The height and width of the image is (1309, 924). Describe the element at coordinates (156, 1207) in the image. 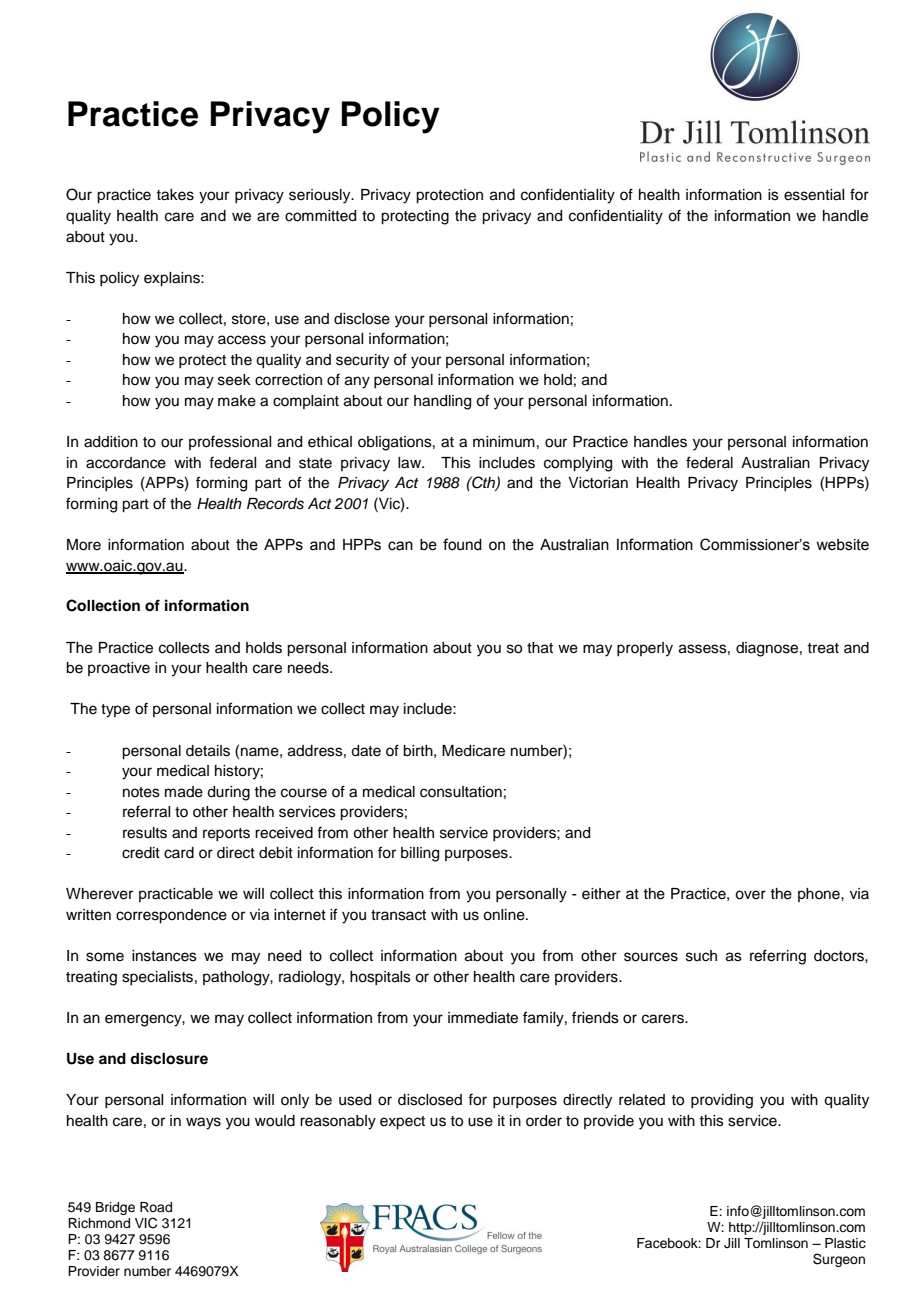

I see `Road` at that location.
